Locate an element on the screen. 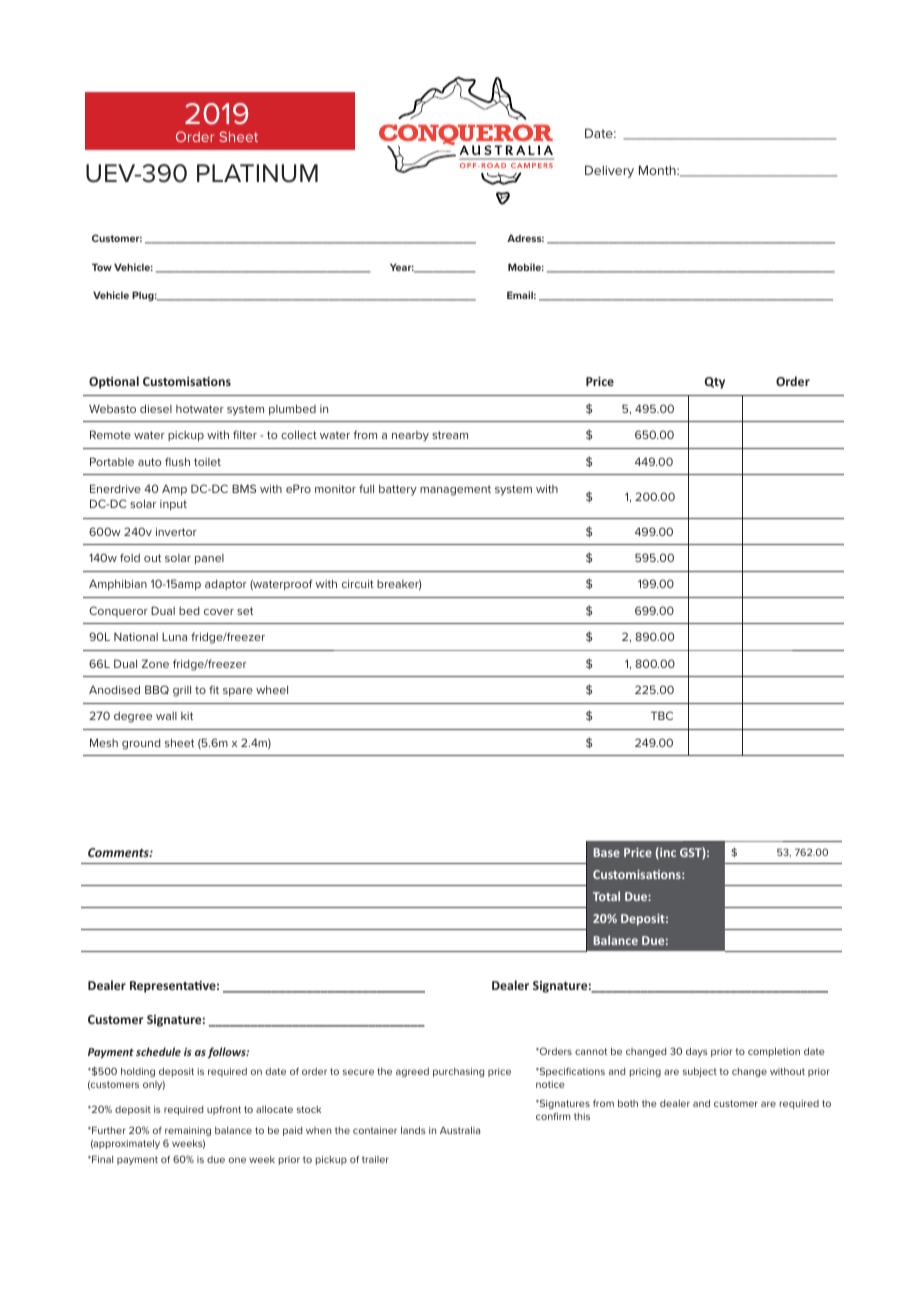 This screenshot has height=1308, width=924. Qty is located at coordinates (715, 383).
